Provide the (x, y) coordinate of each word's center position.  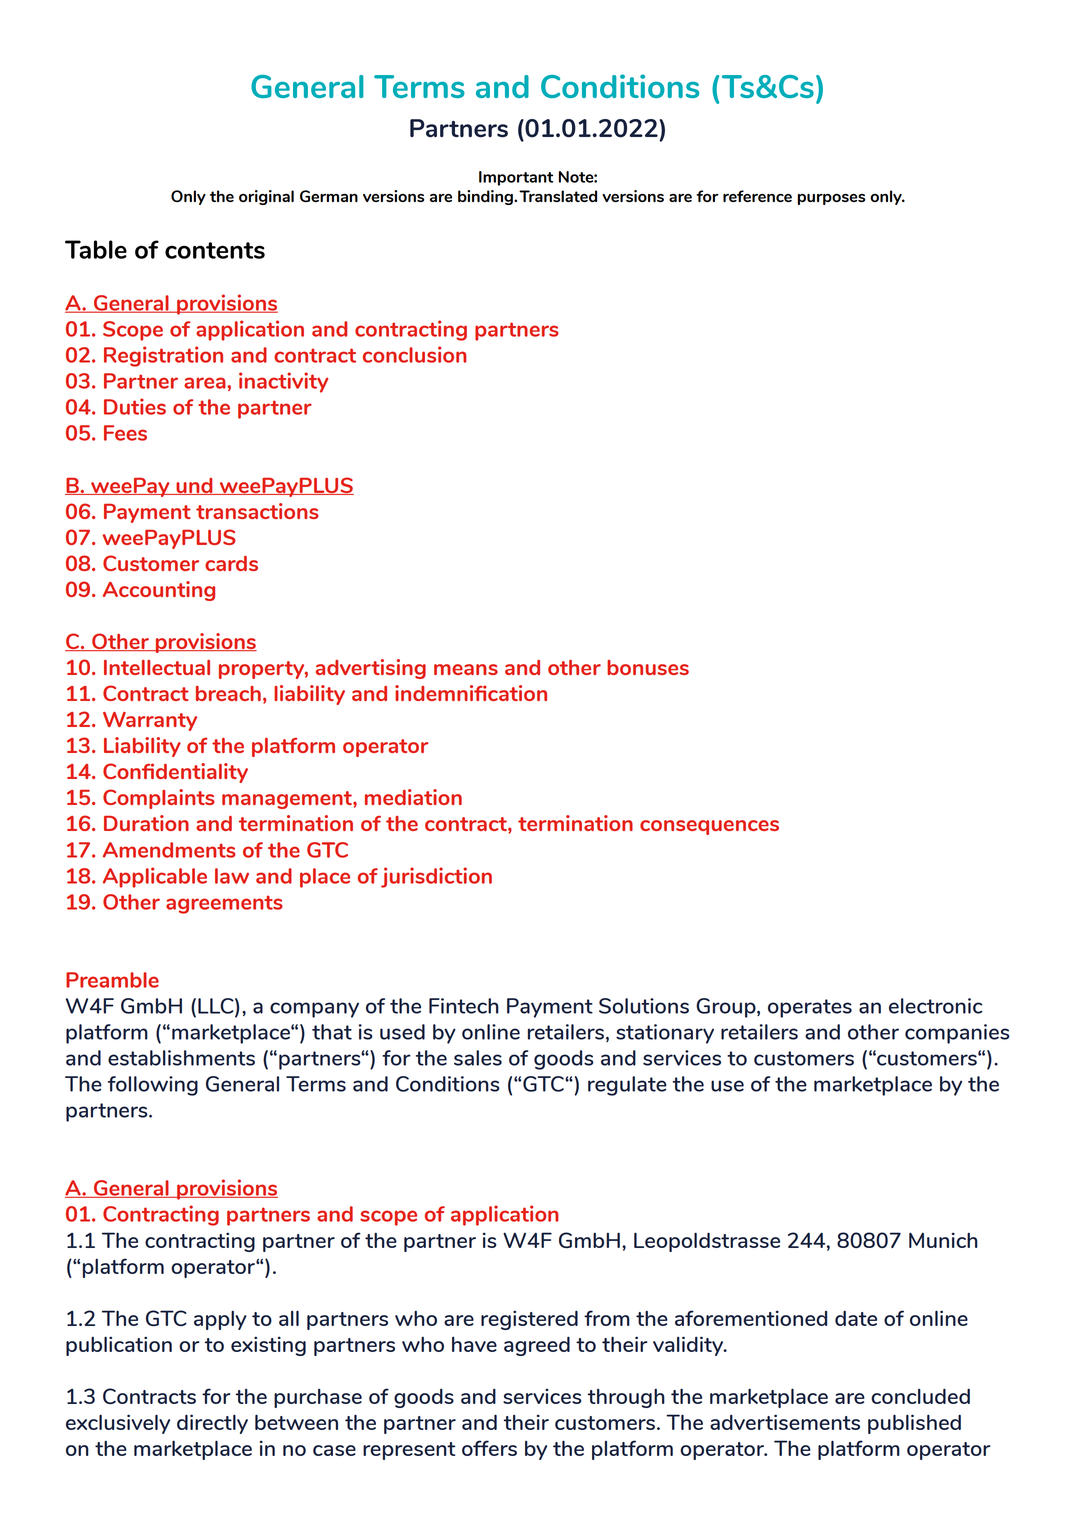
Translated (558, 196)
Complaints (159, 799)
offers (489, 1448)
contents (215, 250)
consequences (709, 827)
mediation (413, 797)
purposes (831, 199)
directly (212, 1424)
